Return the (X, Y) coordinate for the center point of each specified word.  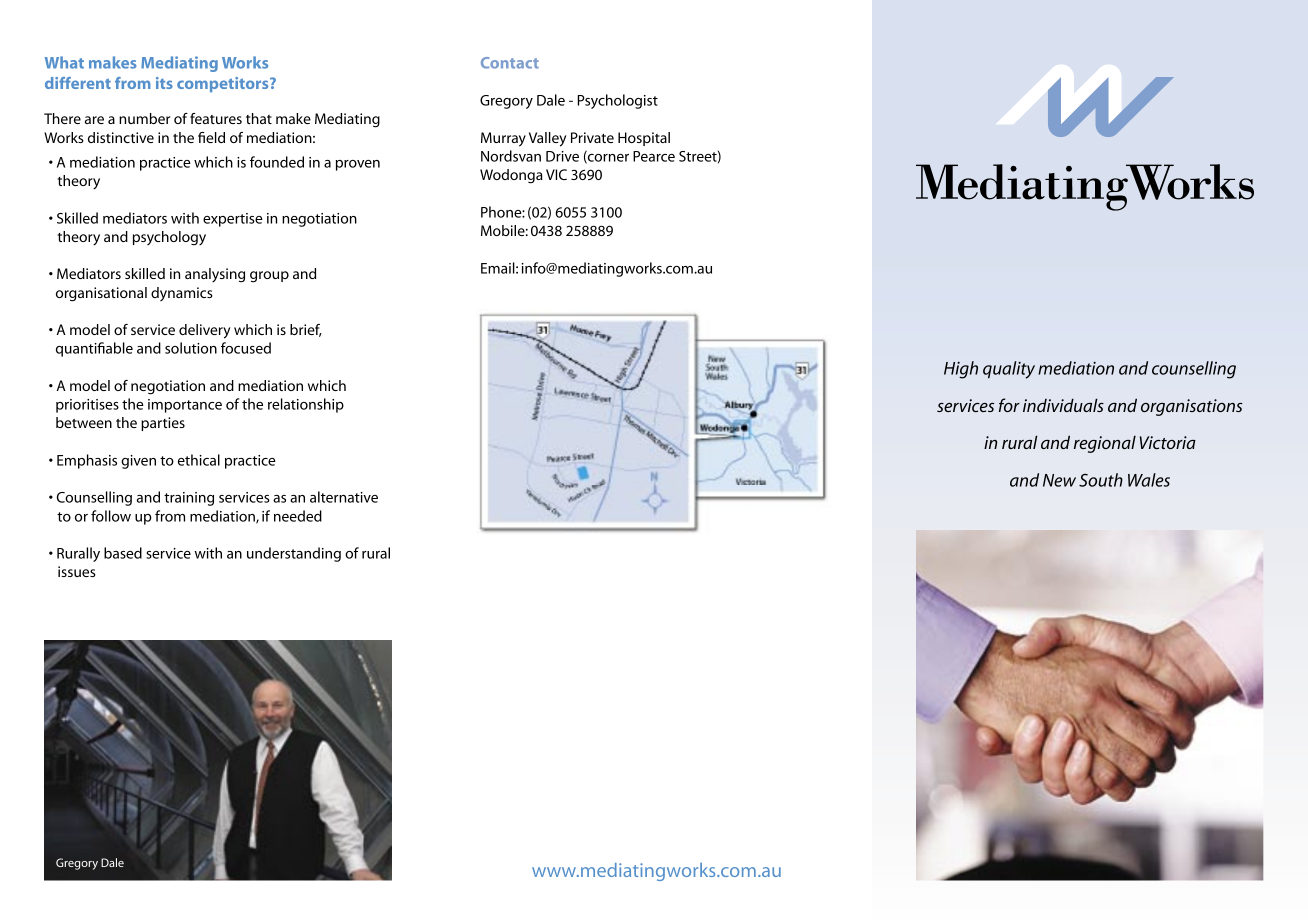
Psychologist (617, 101)
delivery (204, 331)
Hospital (644, 139)
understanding (294, 554)
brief (306, 330)
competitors (224, 84)
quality (1009, 370)
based (123, 553)
